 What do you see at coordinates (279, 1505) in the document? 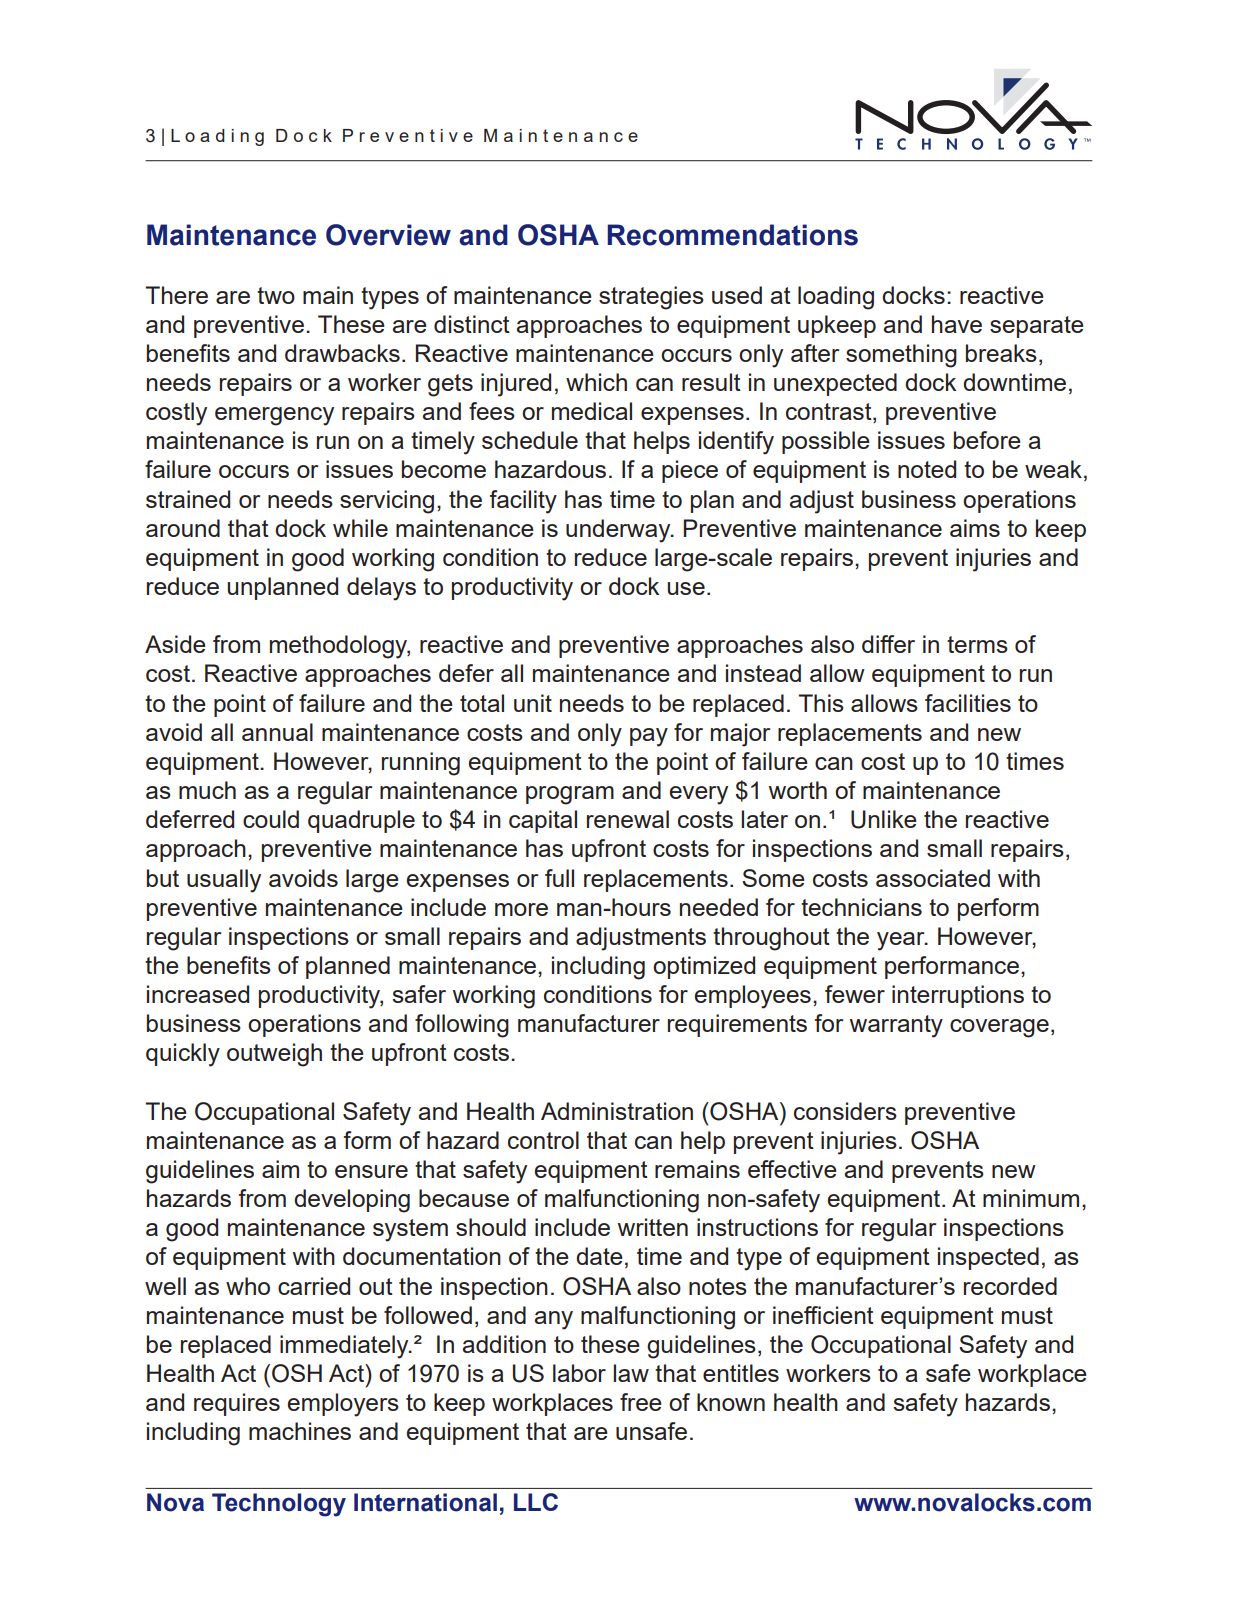
I see `Technology` at bounding box center [279, 1505].
